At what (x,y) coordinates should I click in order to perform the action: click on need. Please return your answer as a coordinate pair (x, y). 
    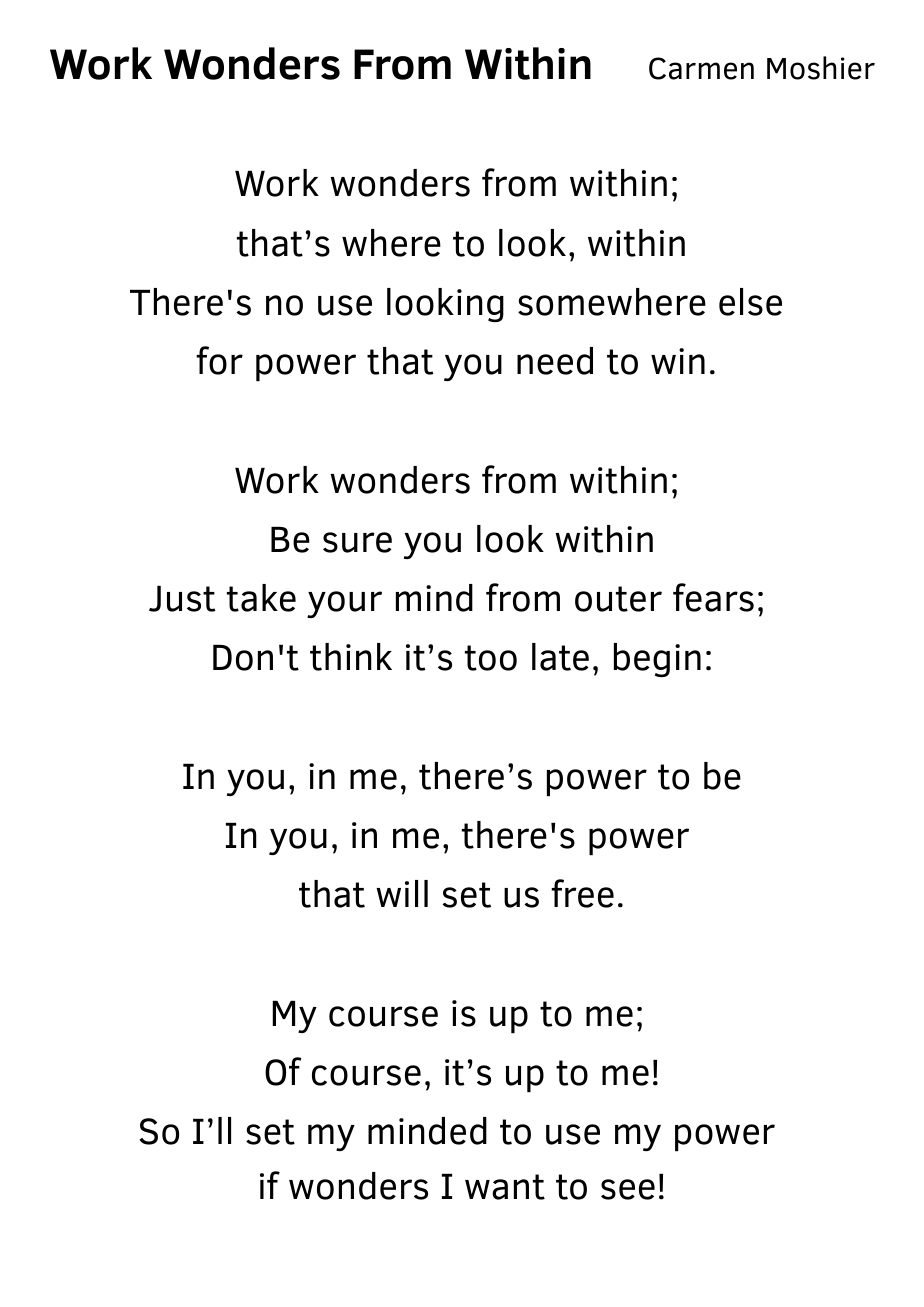
    Looking at the image, I should click on (555, 361).
